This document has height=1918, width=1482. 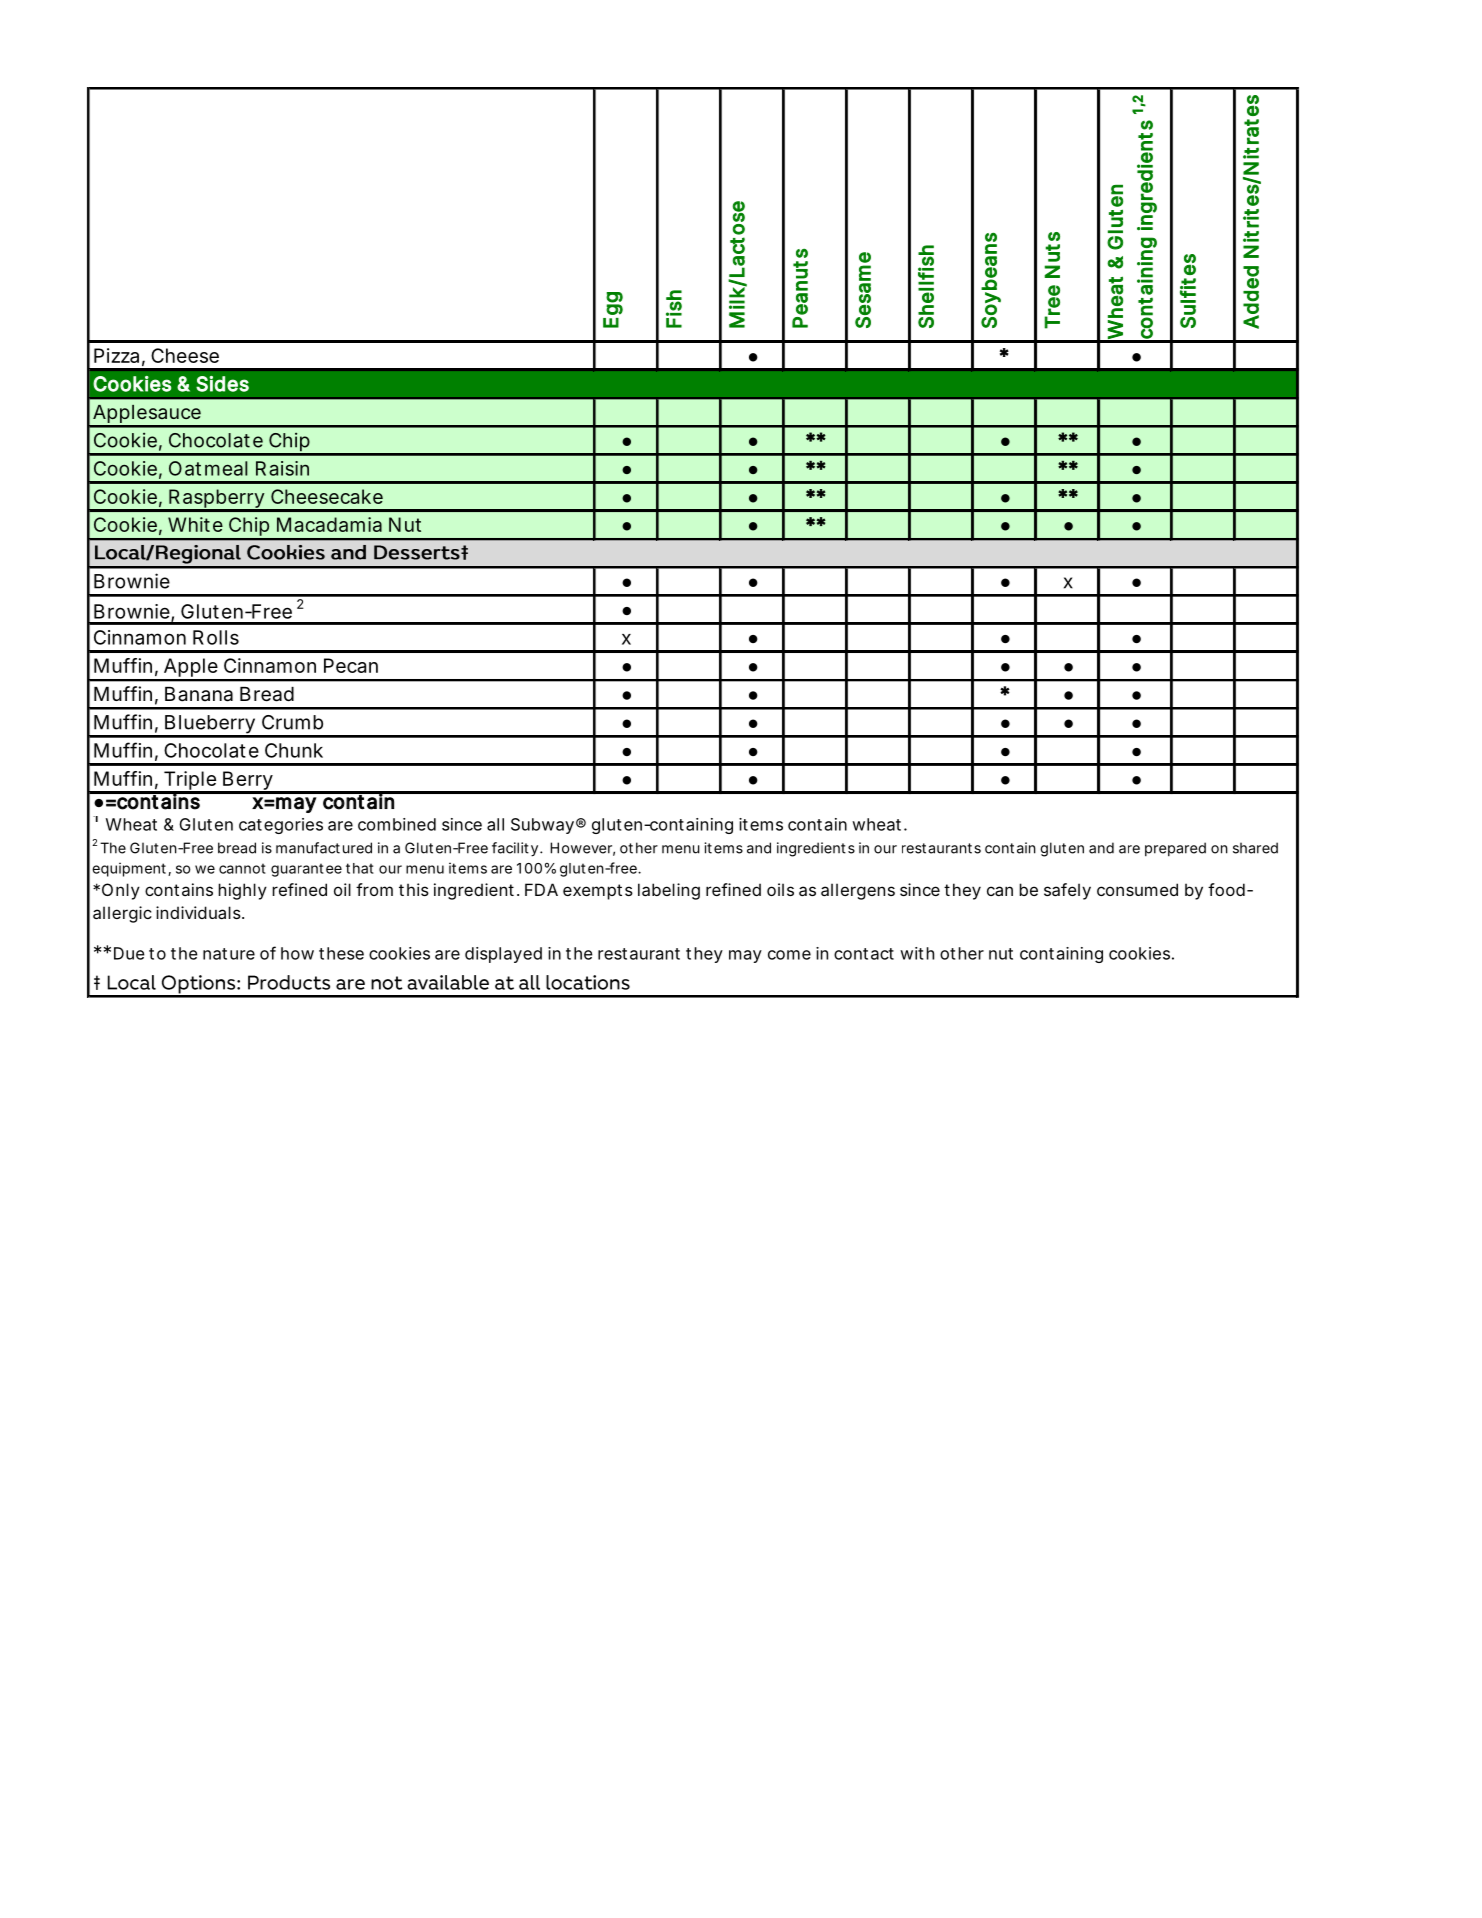 I want to click on nature, so click(x=229, y=954).
